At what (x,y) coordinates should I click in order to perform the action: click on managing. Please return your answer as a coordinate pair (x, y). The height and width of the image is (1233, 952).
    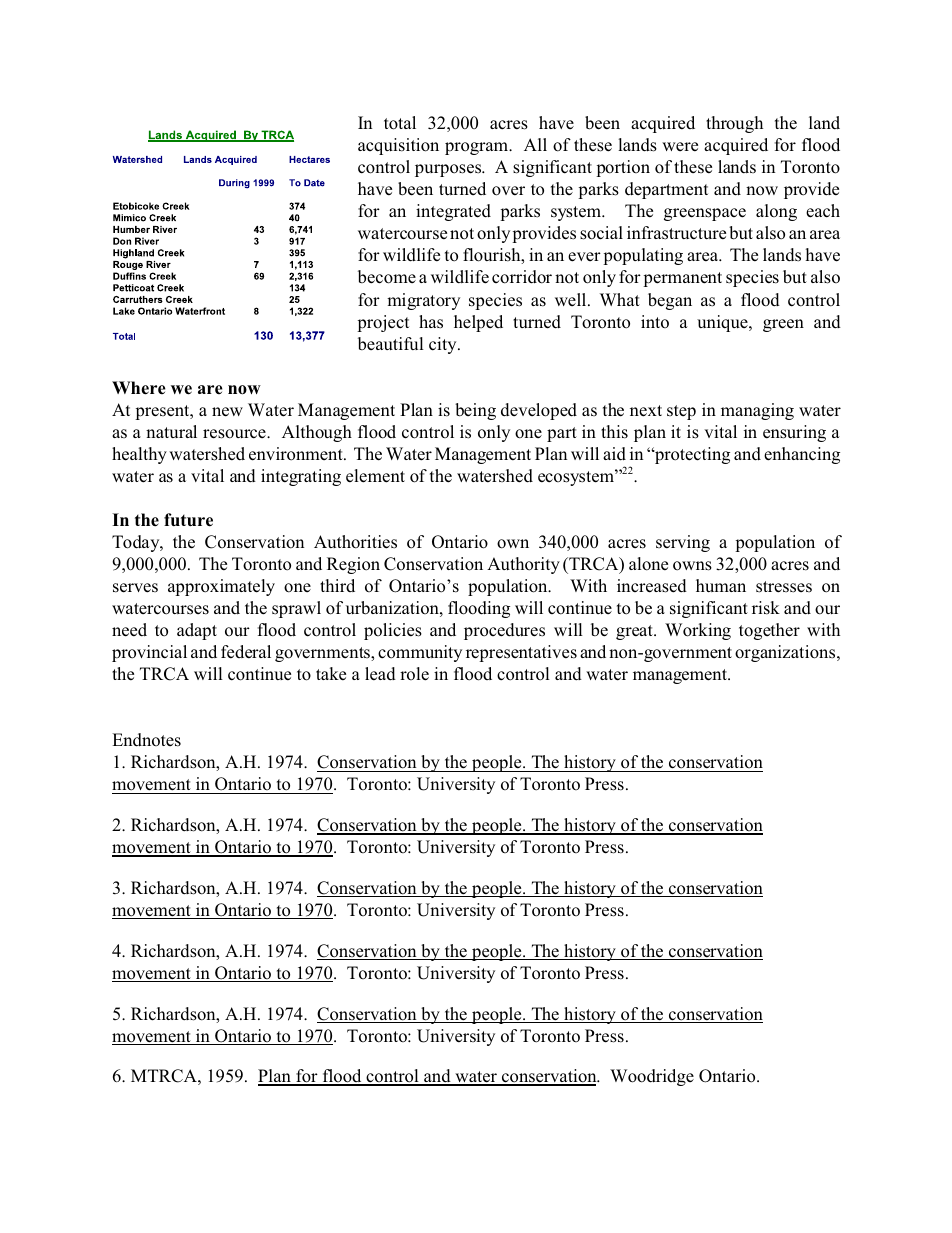
    Looking at the image, I should click on (757, 411).
